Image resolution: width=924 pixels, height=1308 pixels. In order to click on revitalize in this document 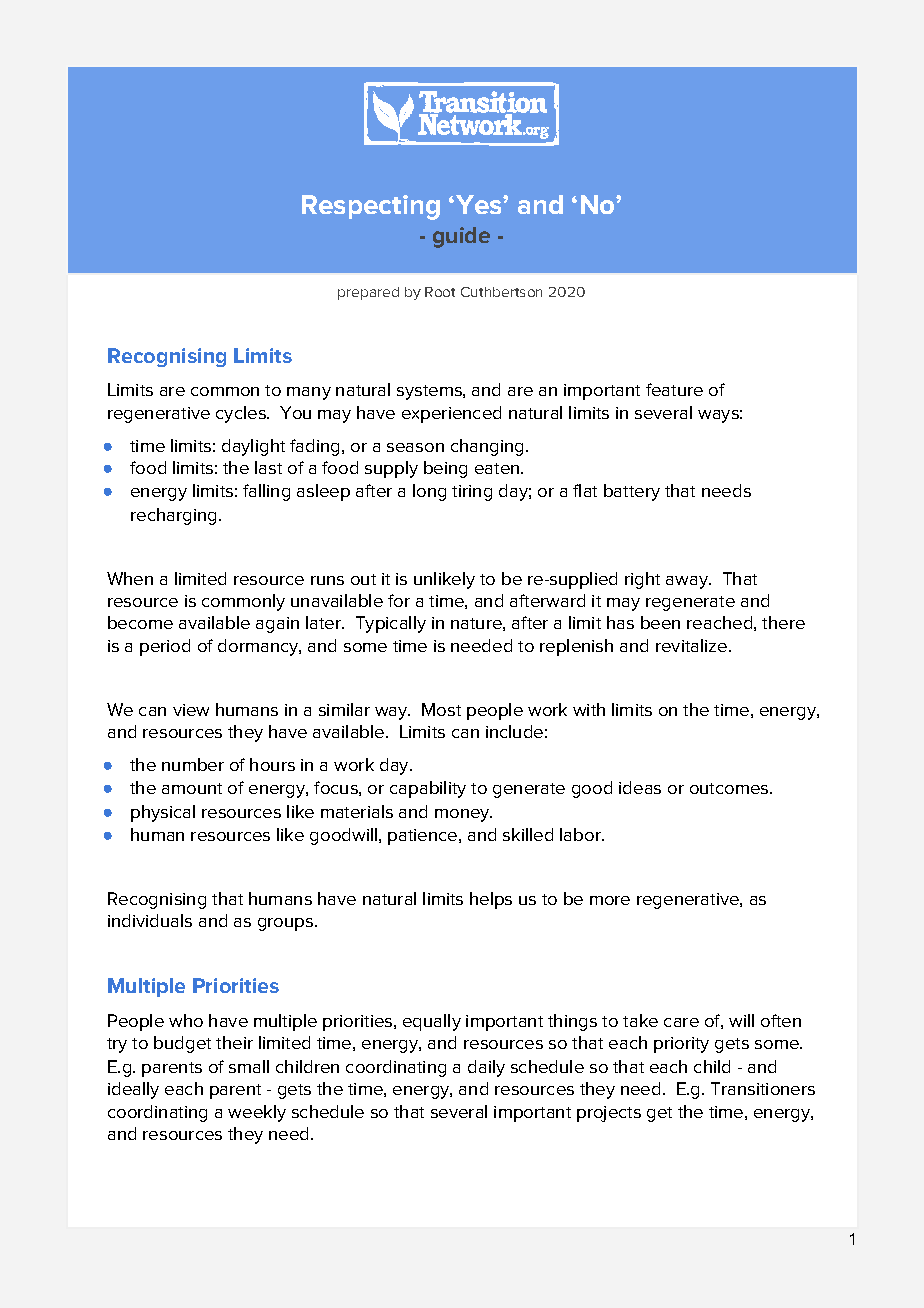, I will do `click(691, 645)`.
